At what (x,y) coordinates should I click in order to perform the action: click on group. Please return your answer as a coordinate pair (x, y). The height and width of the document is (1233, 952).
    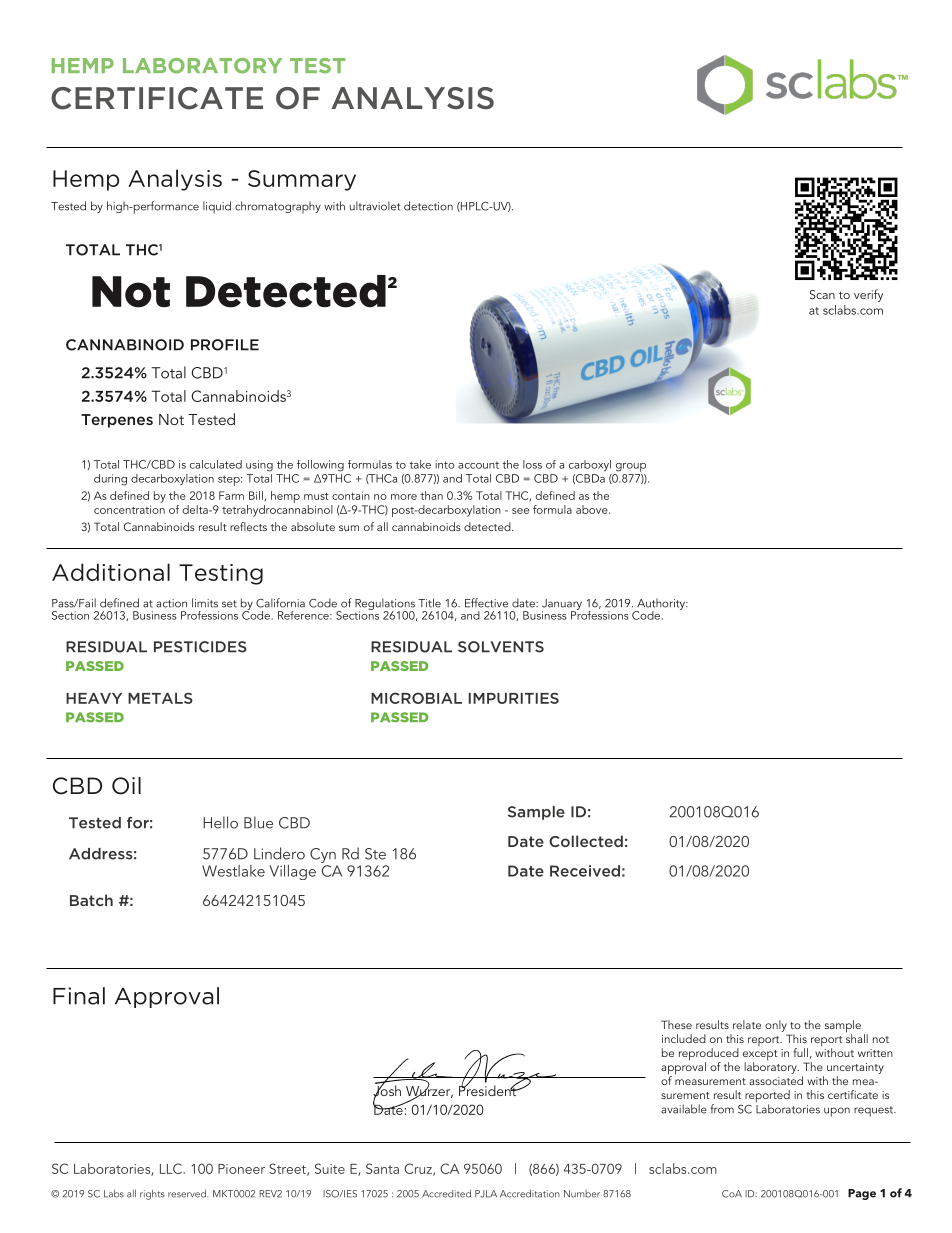
    Looking at the image, I should click on (631, 467).
